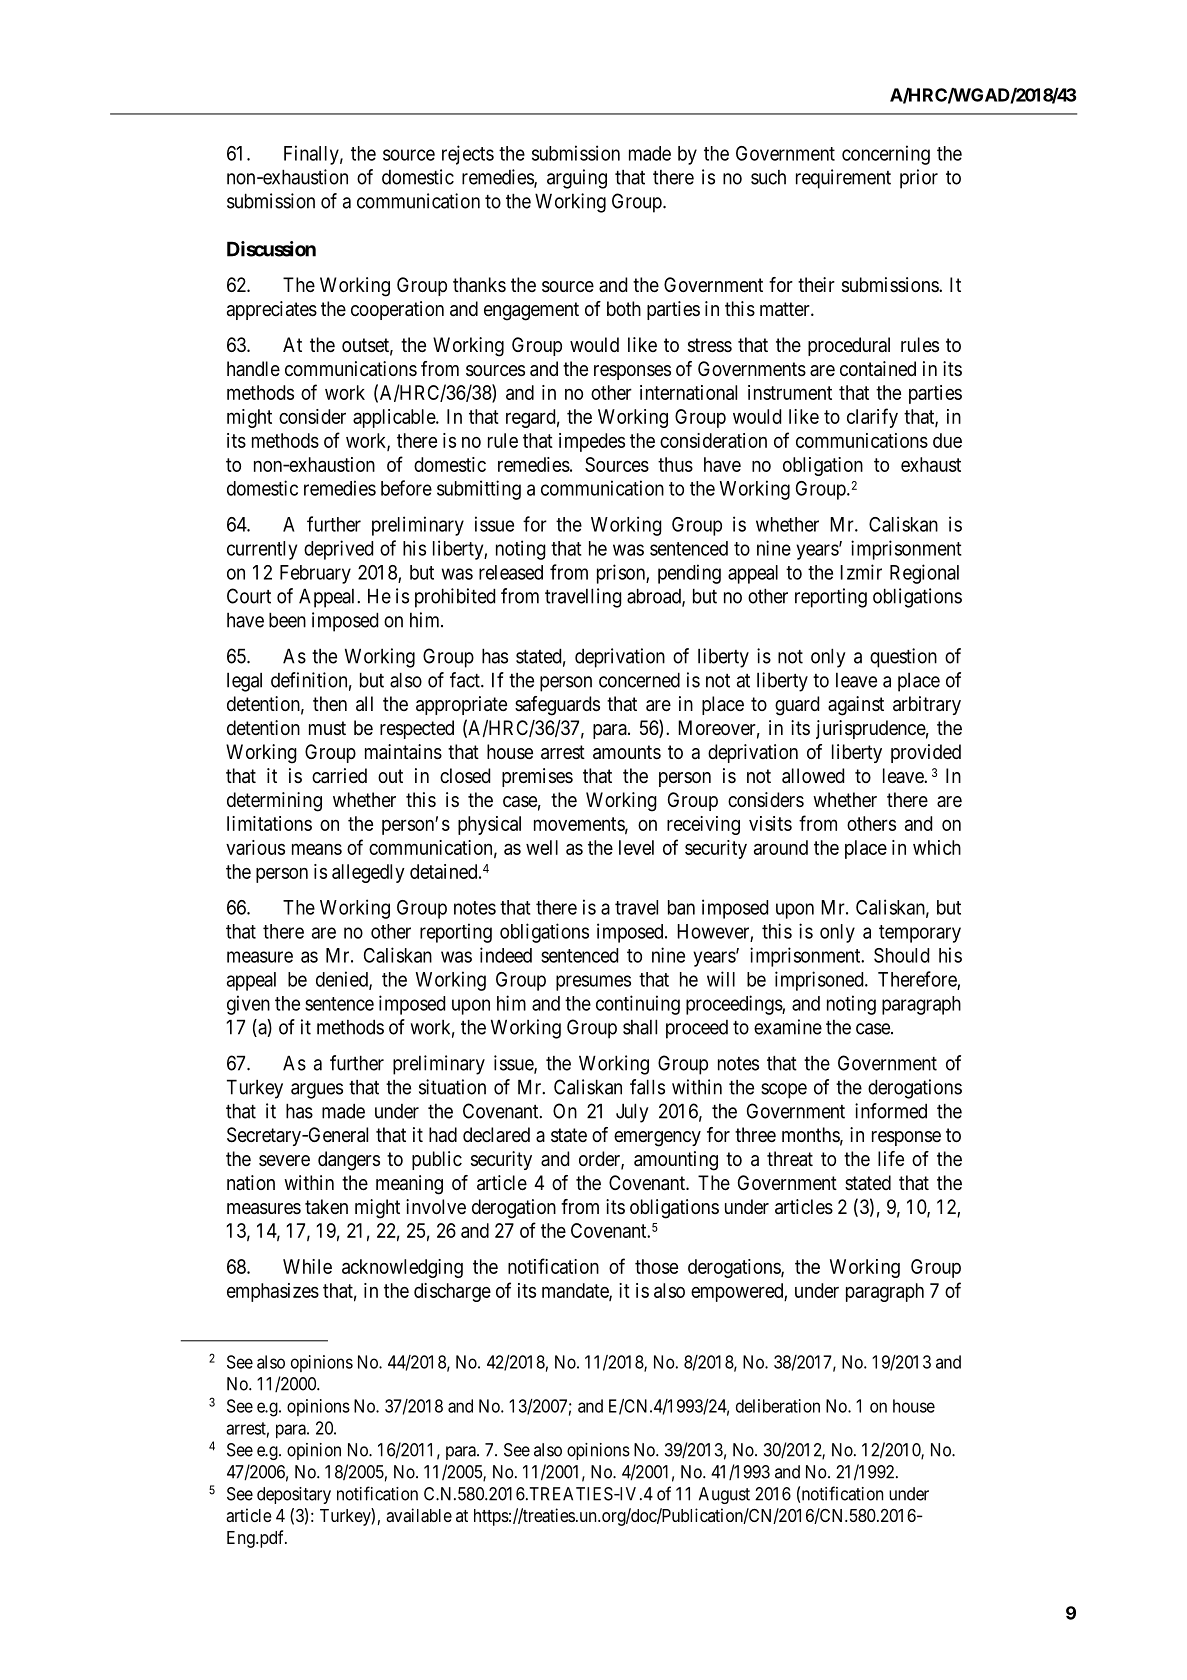 This page has width=1187, height=1680. What do you see at coordinates (843, 179) in the page?
I see `requirement` at bounding box center [843, 179].
